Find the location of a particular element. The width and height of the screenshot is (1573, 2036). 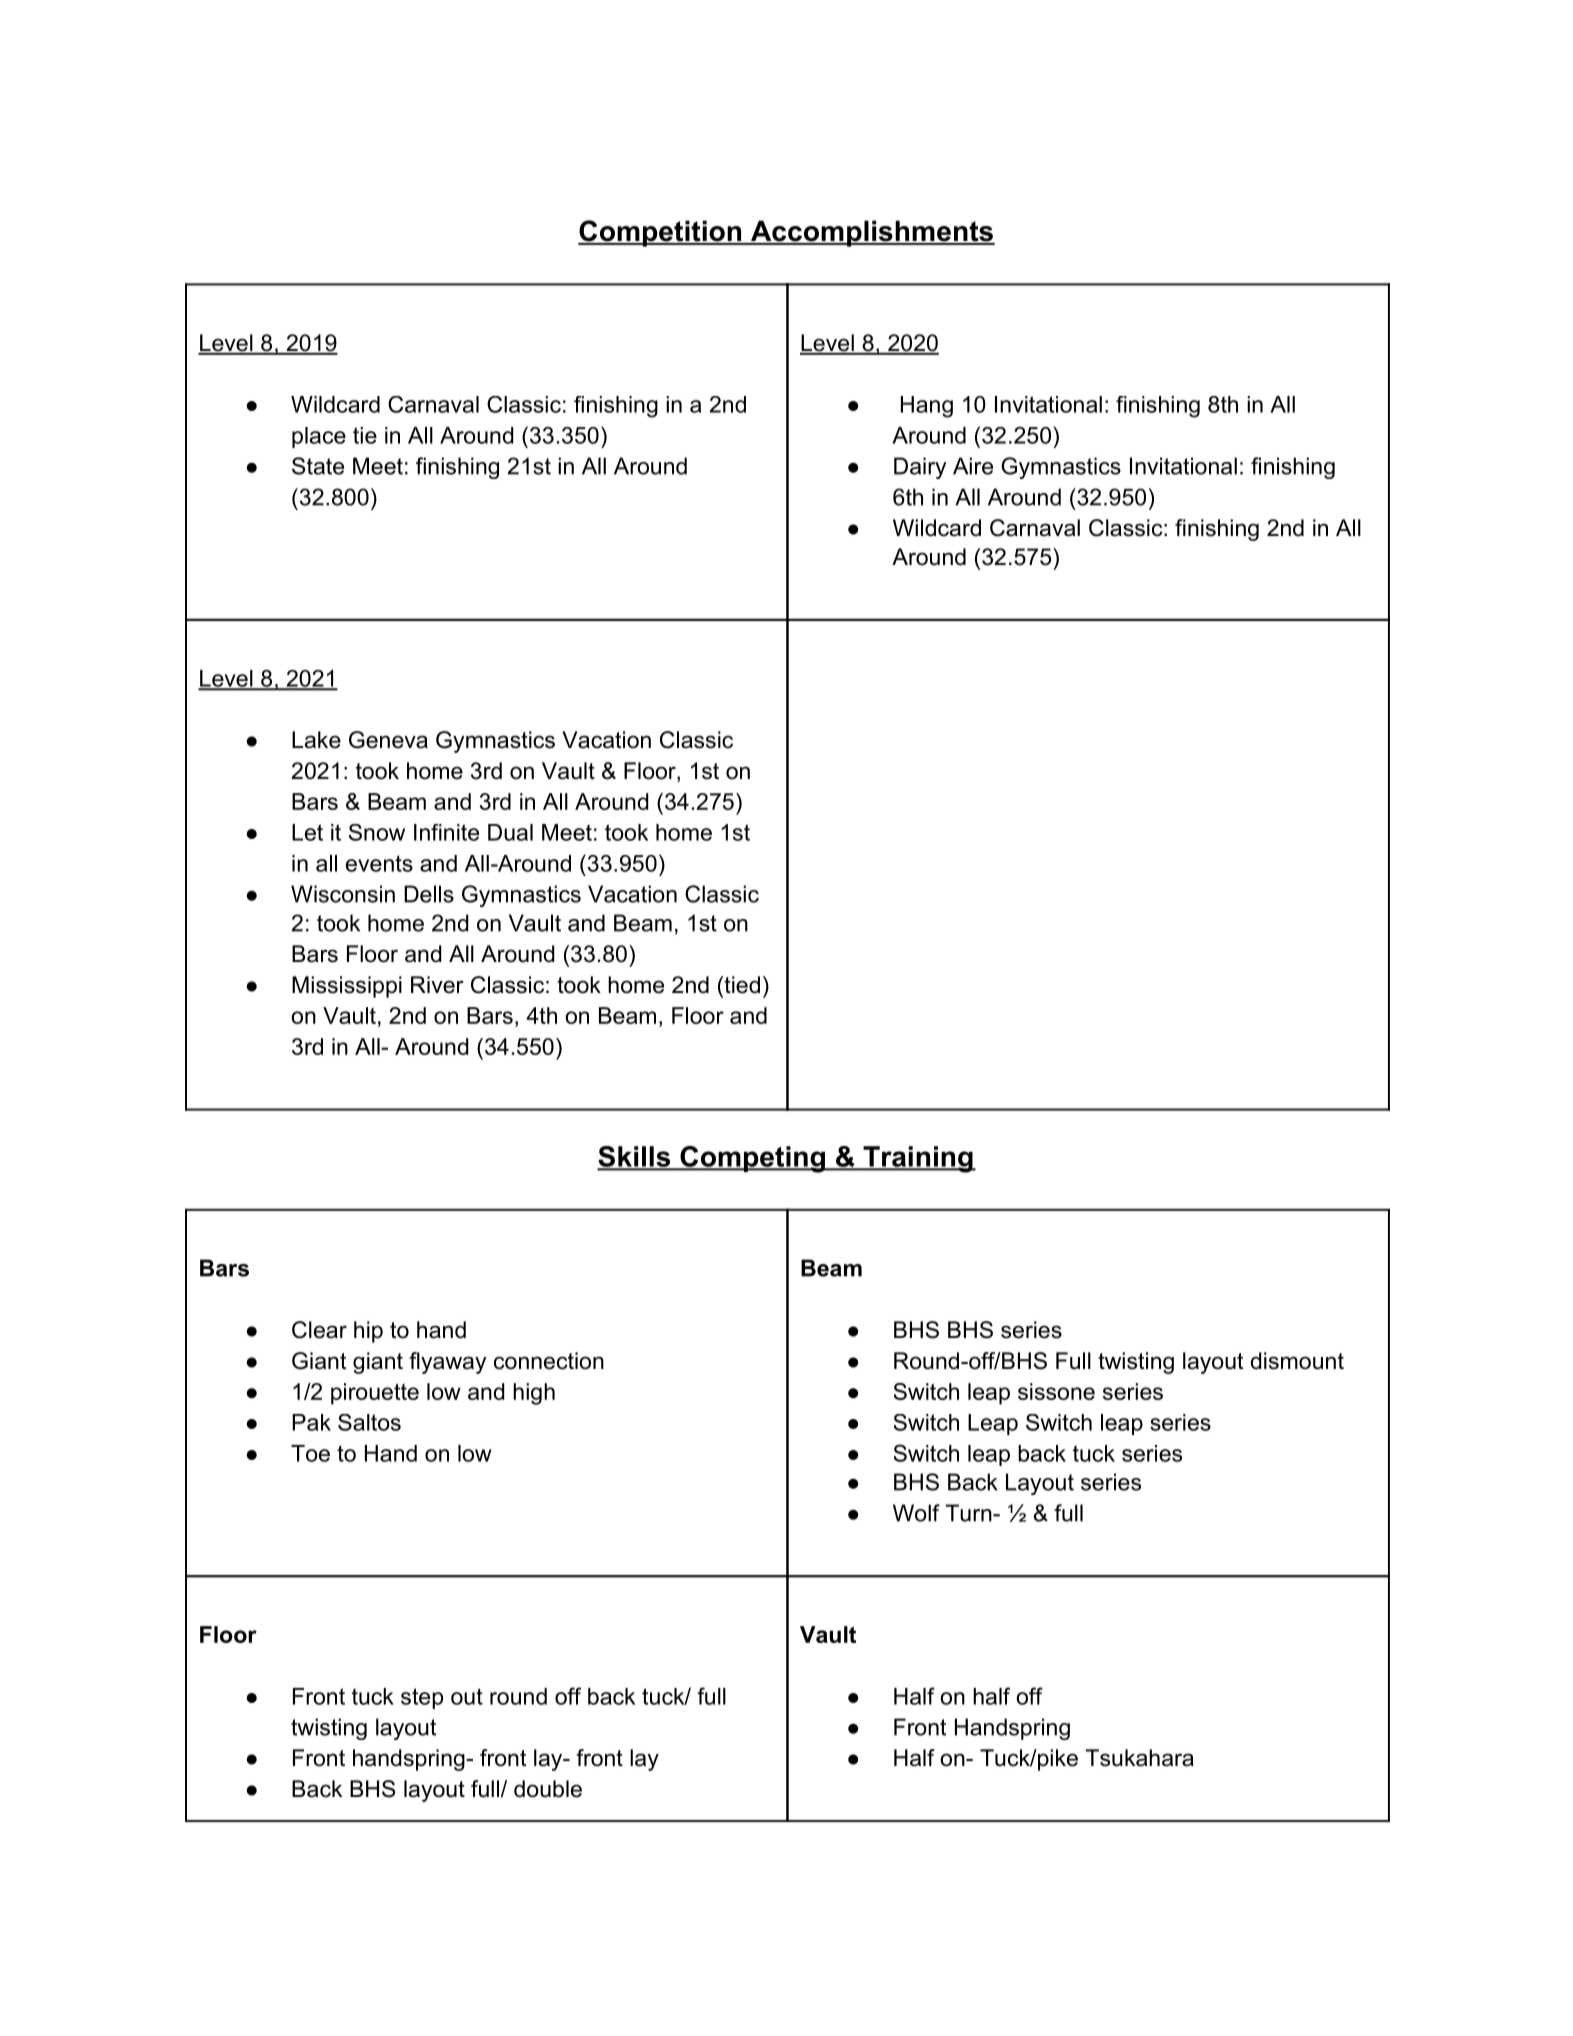

step is located at coordinates (422, 1698).
